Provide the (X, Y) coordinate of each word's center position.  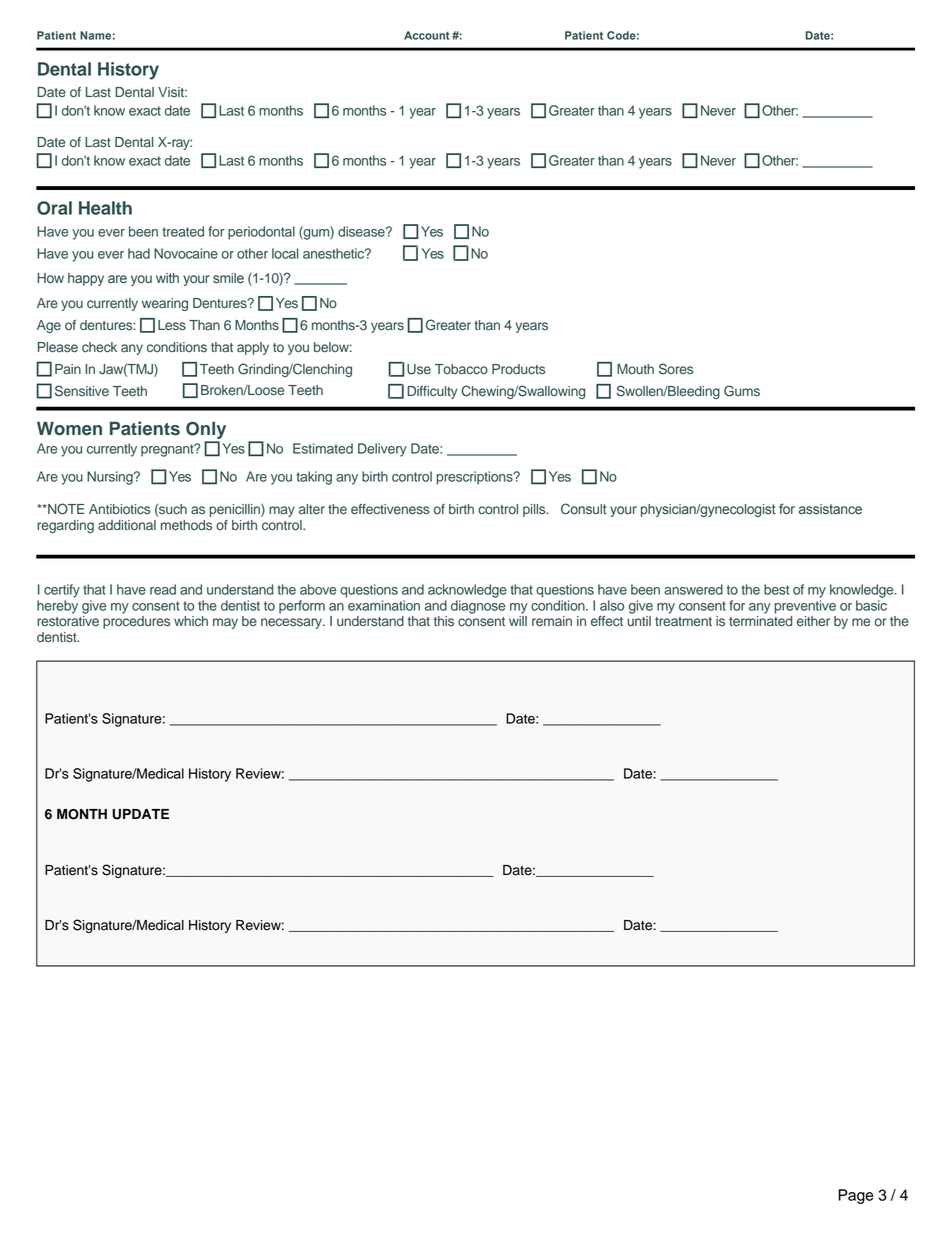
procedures (136, 622)
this (443, 621)
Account (426, 35)
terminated (760, 621)
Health (105, 208)
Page (855, 1196)
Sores (676, 369)
